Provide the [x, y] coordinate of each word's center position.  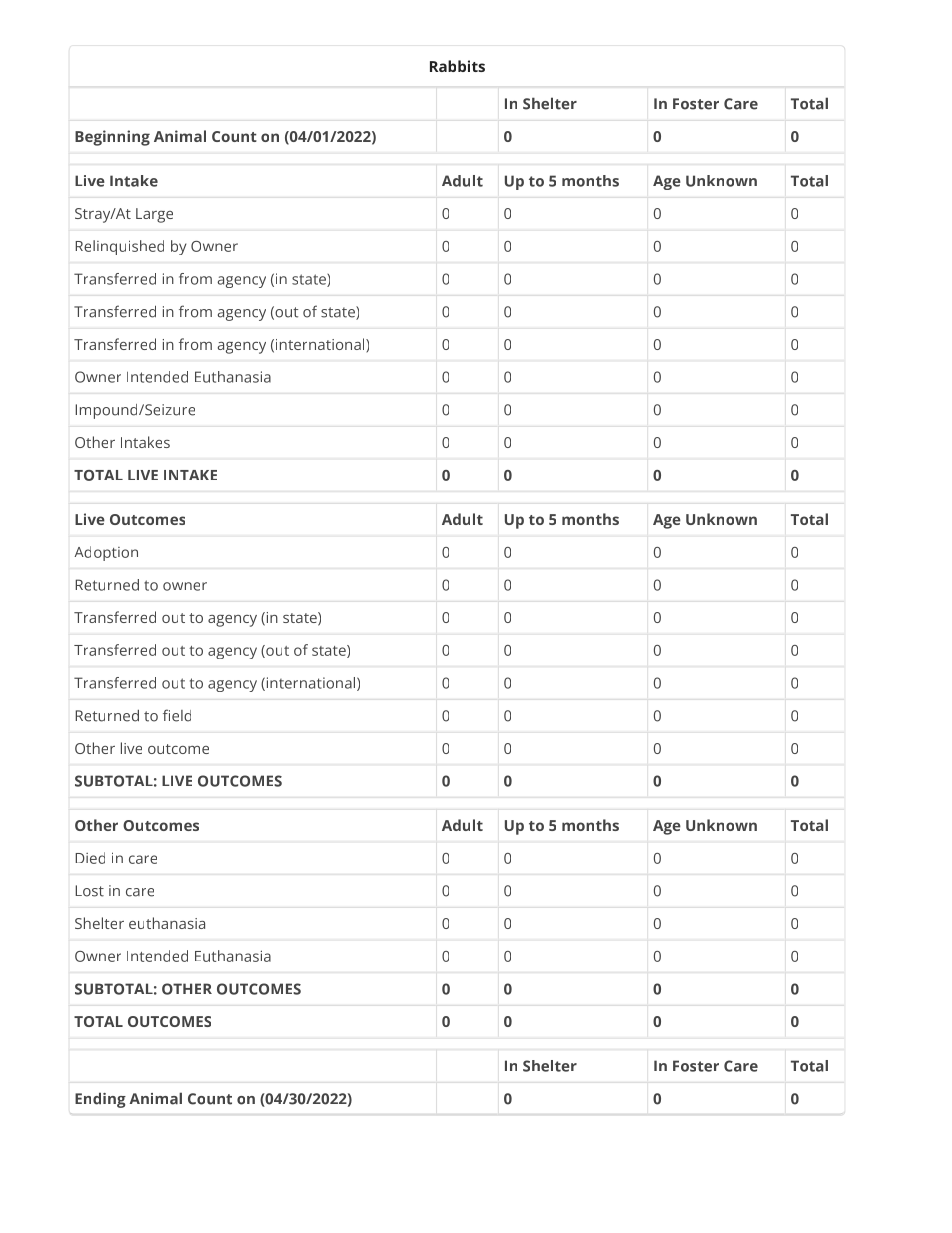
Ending [100, 1100]
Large [154, 215]
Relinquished [119, 247]
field [177, 715]
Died [90, 858]
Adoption [106, 553]
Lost [89, 891]
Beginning [112, 138]
